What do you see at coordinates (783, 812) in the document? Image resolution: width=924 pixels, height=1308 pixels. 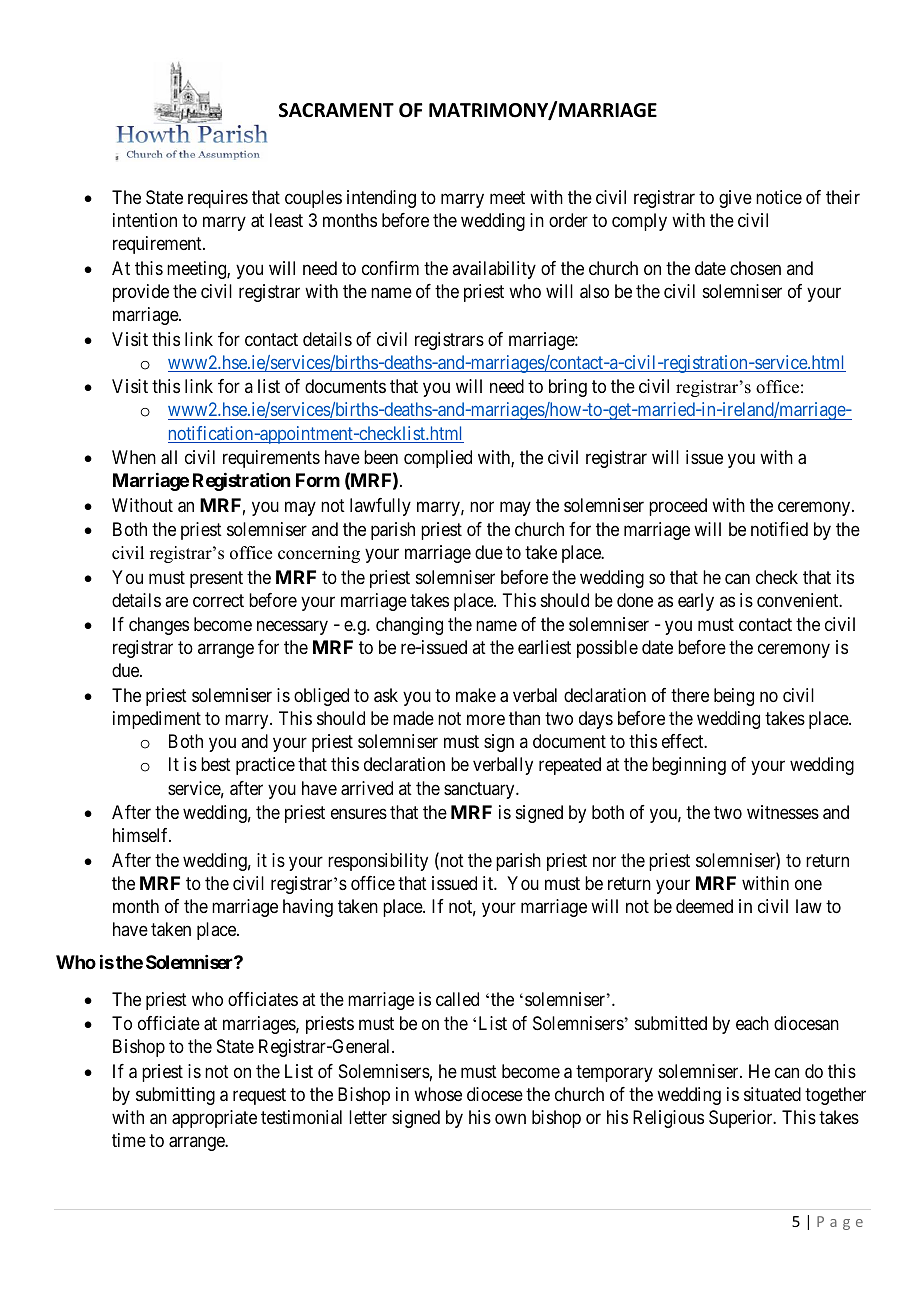 I see `witnesses` at bounding box center [783, 812].
